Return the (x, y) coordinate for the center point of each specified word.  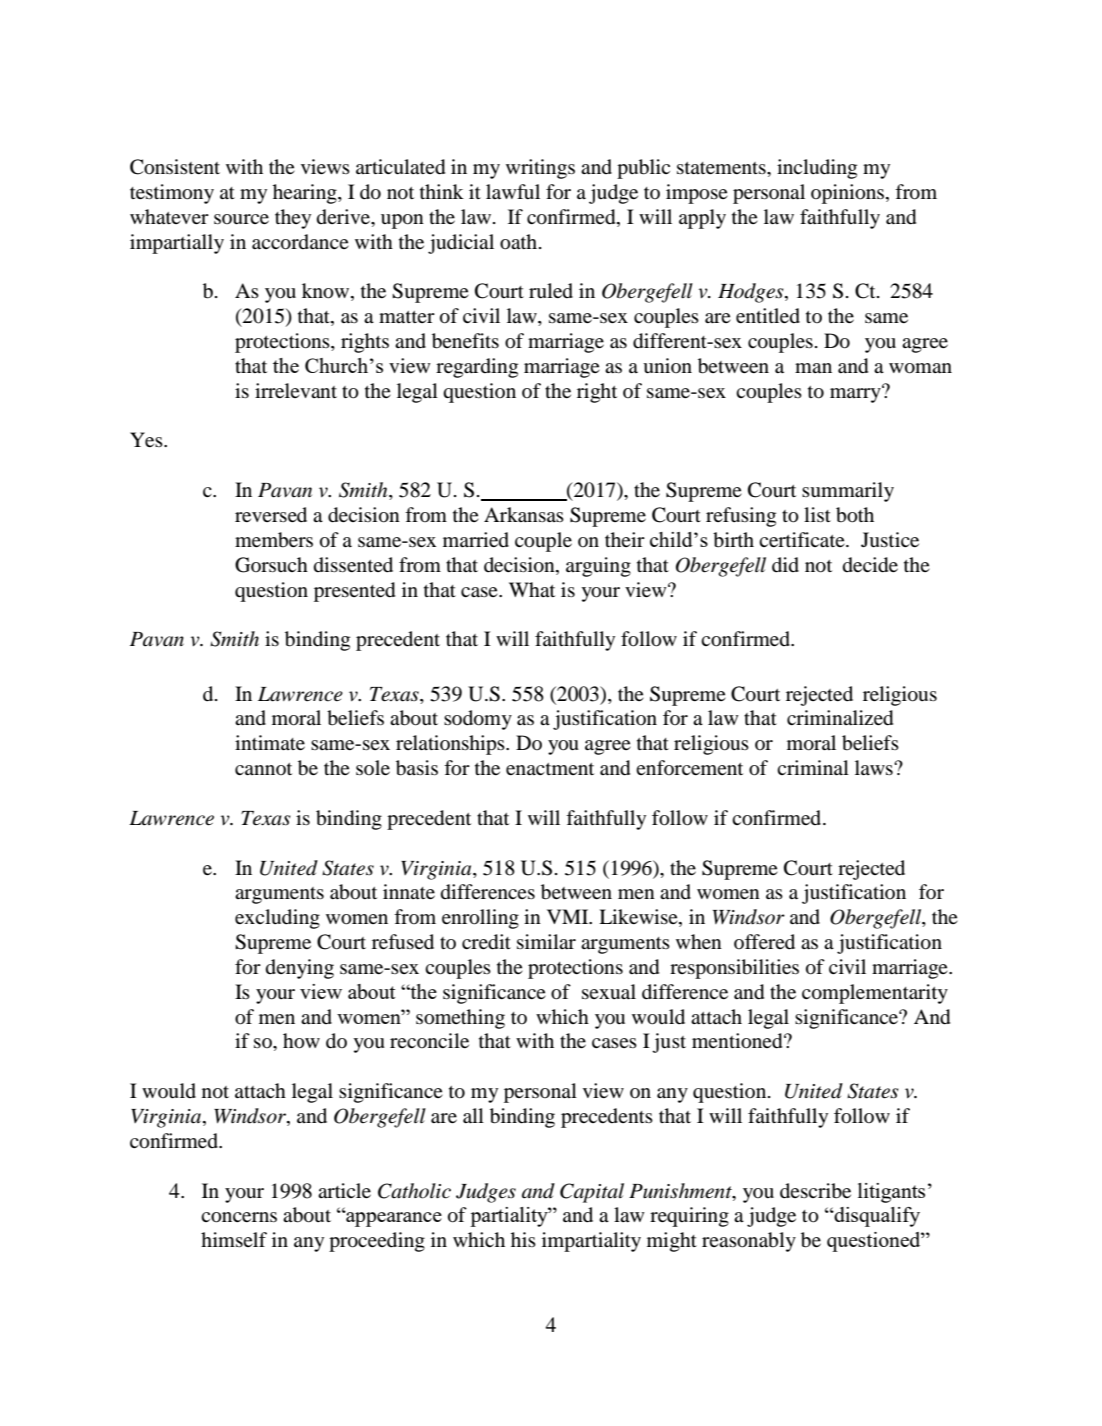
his (523, 1239)
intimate (270, 742)
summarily (848, 492)
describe (815, 1191)
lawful (513, 191)
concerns (239, 1217)
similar (546, 941)
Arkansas (524, 514)
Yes (147, 439)
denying (300, 969)
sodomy (478, 720)
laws (875, 767)
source (241, 219)
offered (764, 942)
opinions (849, 194)
